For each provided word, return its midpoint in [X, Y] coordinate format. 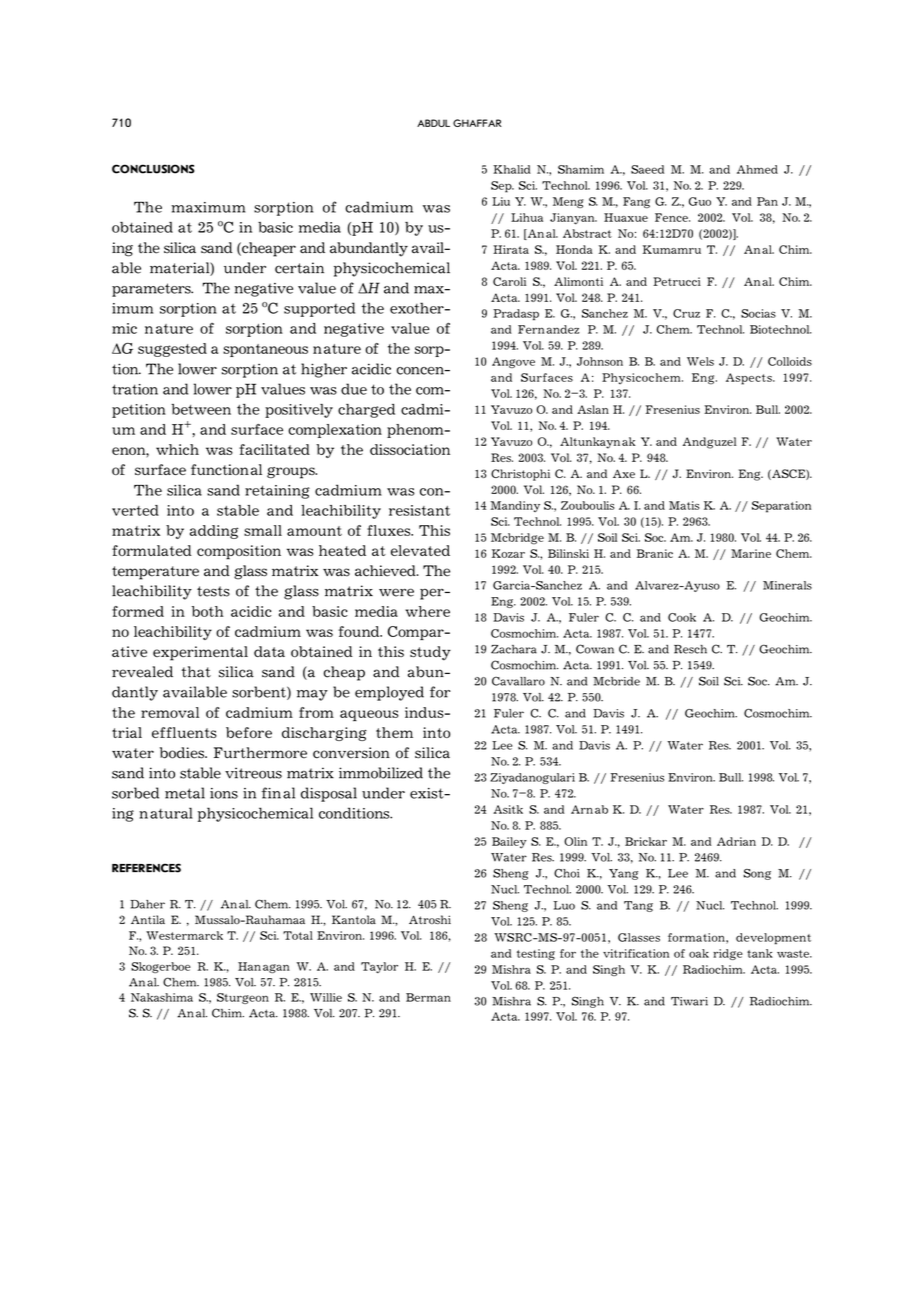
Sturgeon [243, 998]
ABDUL [433, 123]
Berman [428, 997]
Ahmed [757, 169]
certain [299, 268]
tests [213, 591]
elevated [420, 550]
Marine [751, 553]
